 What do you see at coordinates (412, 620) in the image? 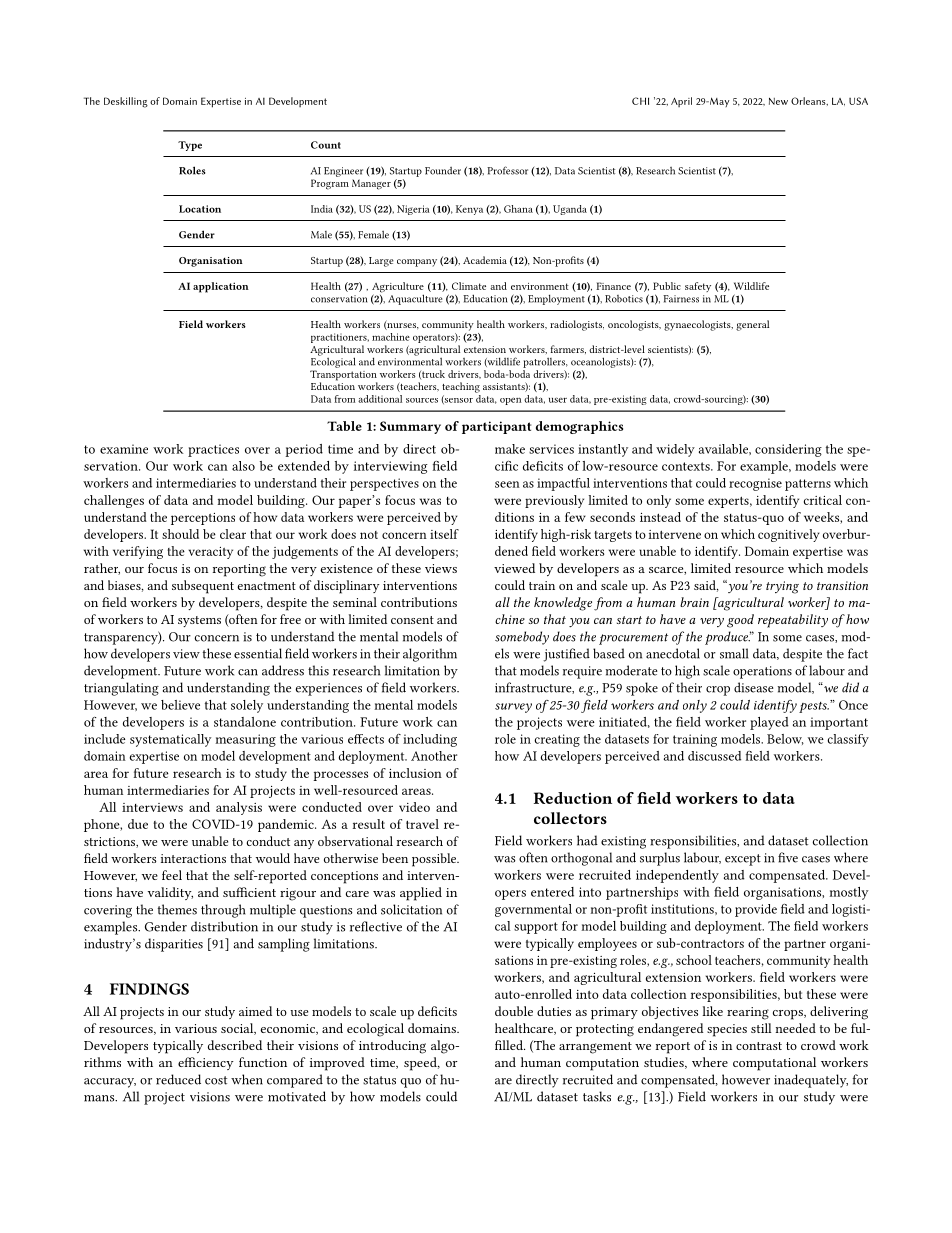
I see `consent` at bounding box center [412, 620].
